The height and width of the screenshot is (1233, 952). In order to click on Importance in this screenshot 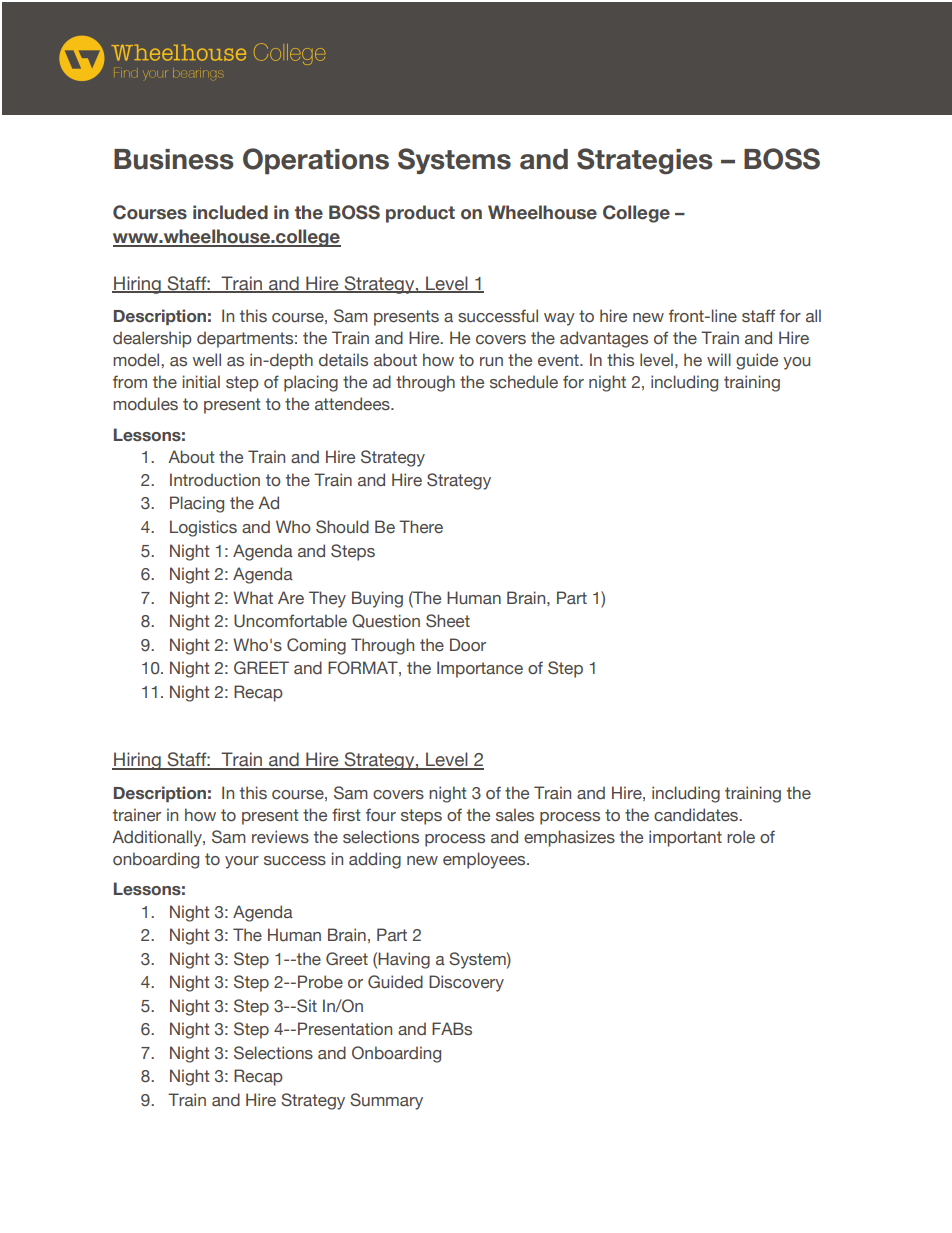, I will do `click(480, 669)`.
